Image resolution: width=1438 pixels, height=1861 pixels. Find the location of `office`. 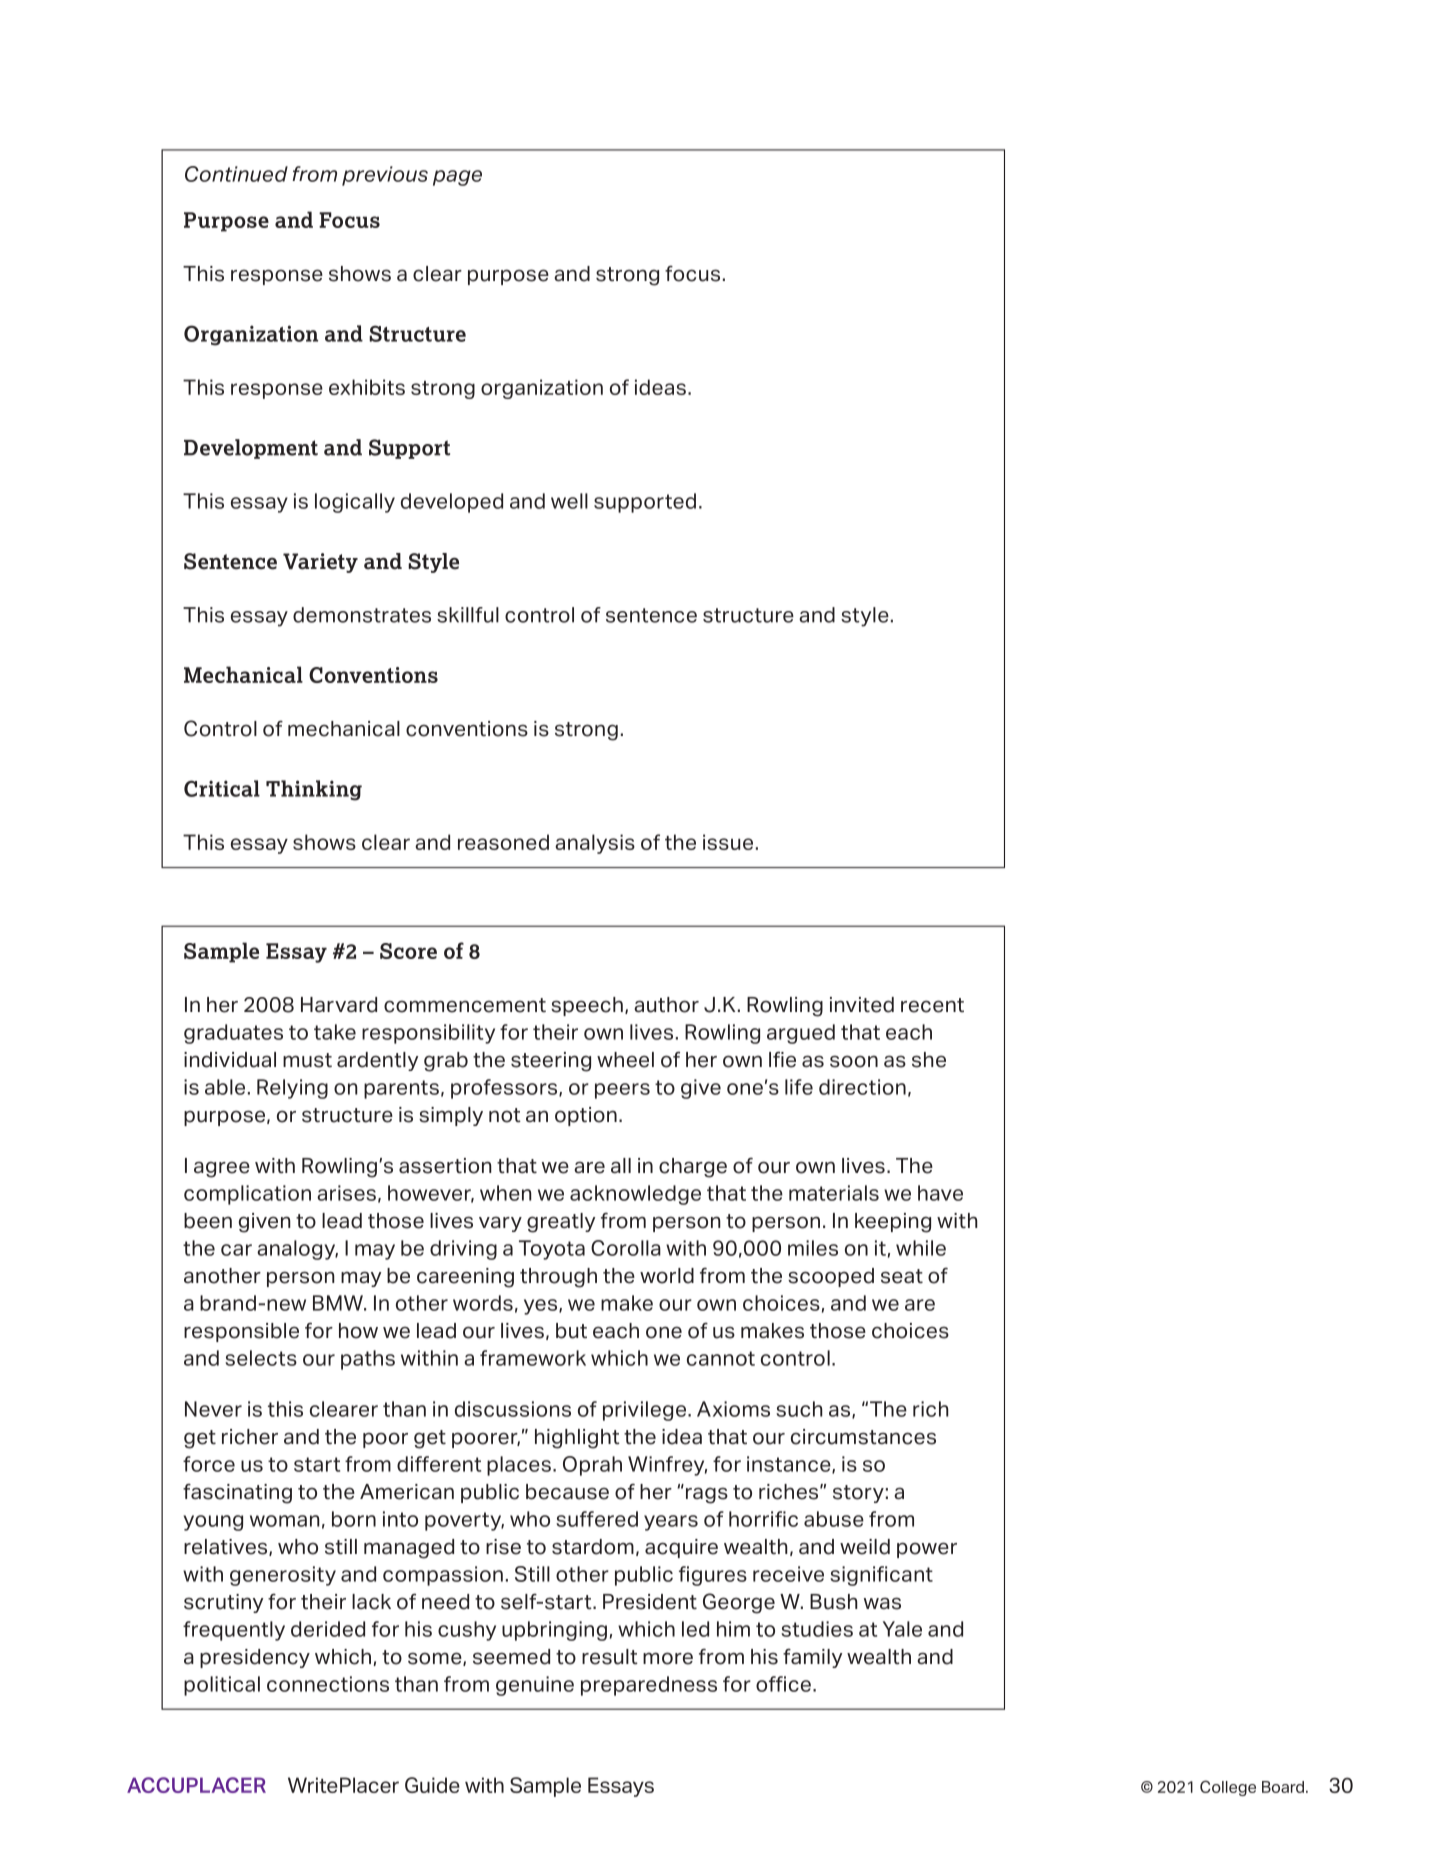

office is located at coordinates (783, 1684).
